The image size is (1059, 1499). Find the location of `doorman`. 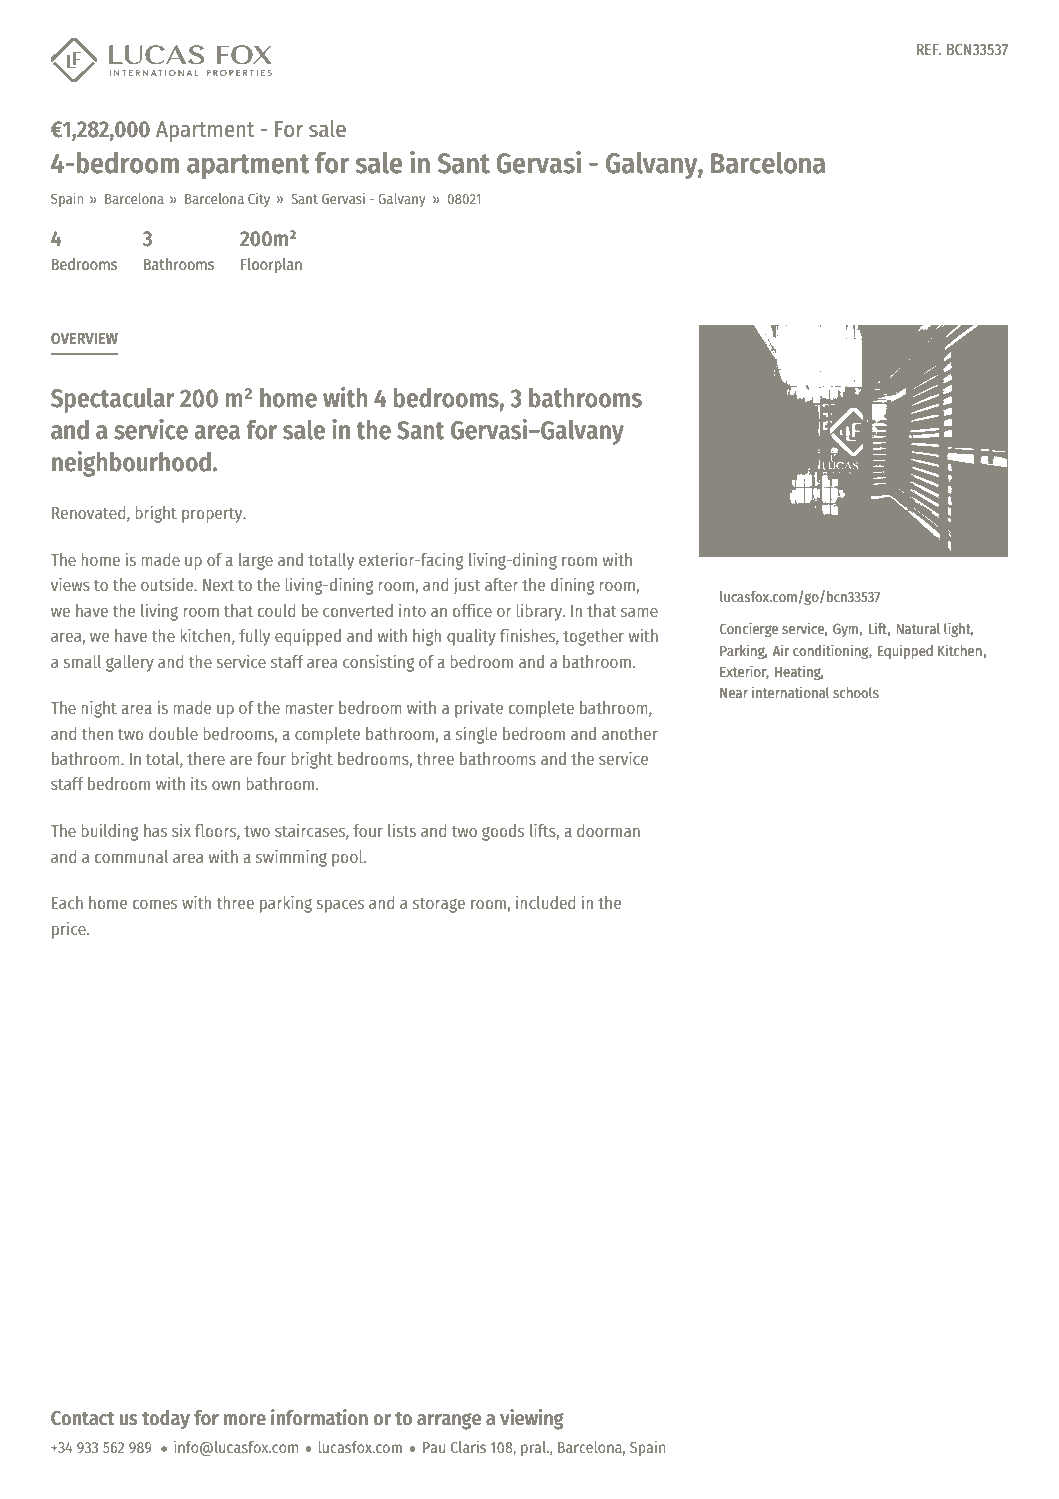

doorman is located at coordinates (608, 830).
